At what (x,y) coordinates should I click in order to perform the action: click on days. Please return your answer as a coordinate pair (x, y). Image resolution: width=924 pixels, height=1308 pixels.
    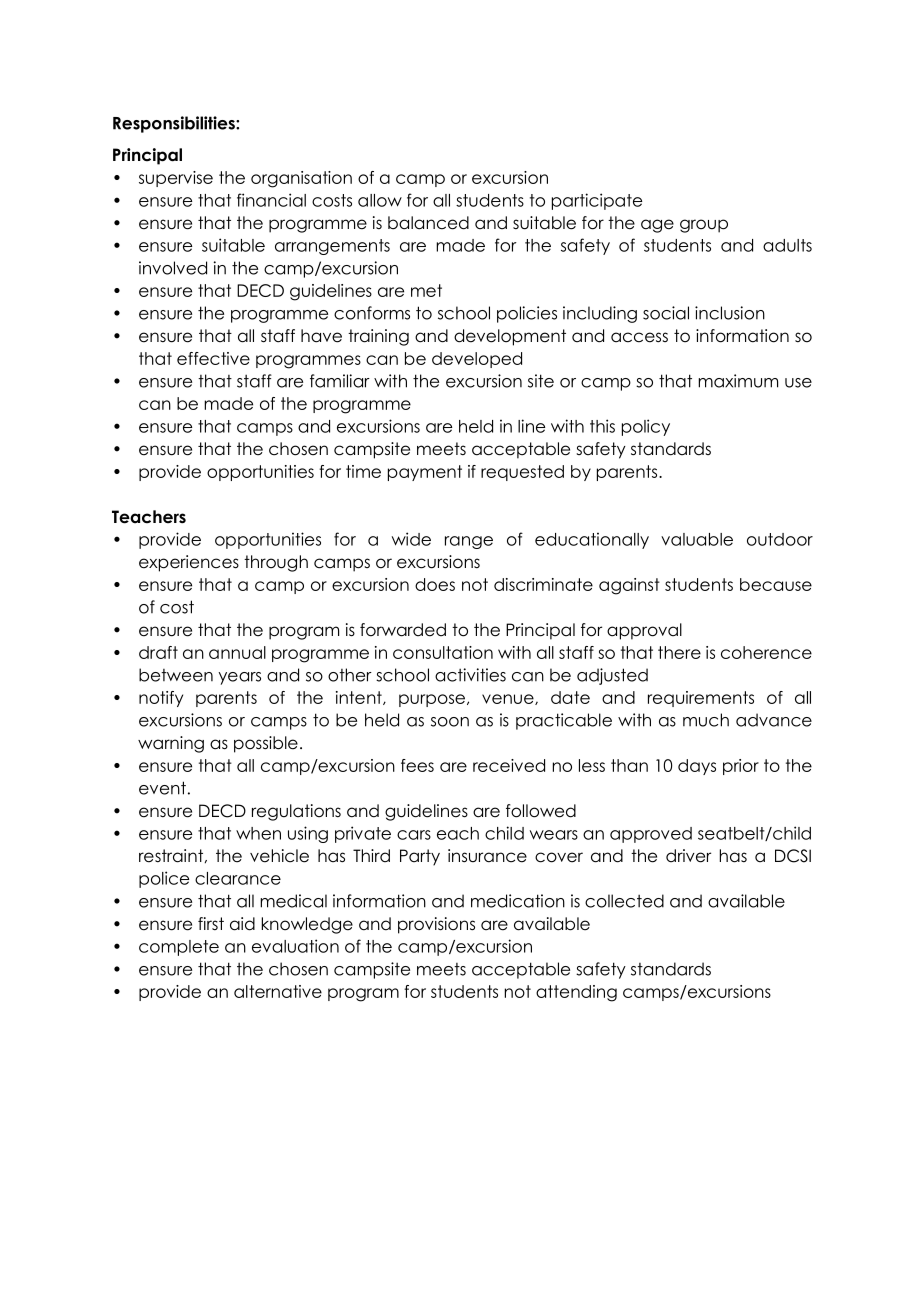
    Looking at the image, I should click on (697, 767).
